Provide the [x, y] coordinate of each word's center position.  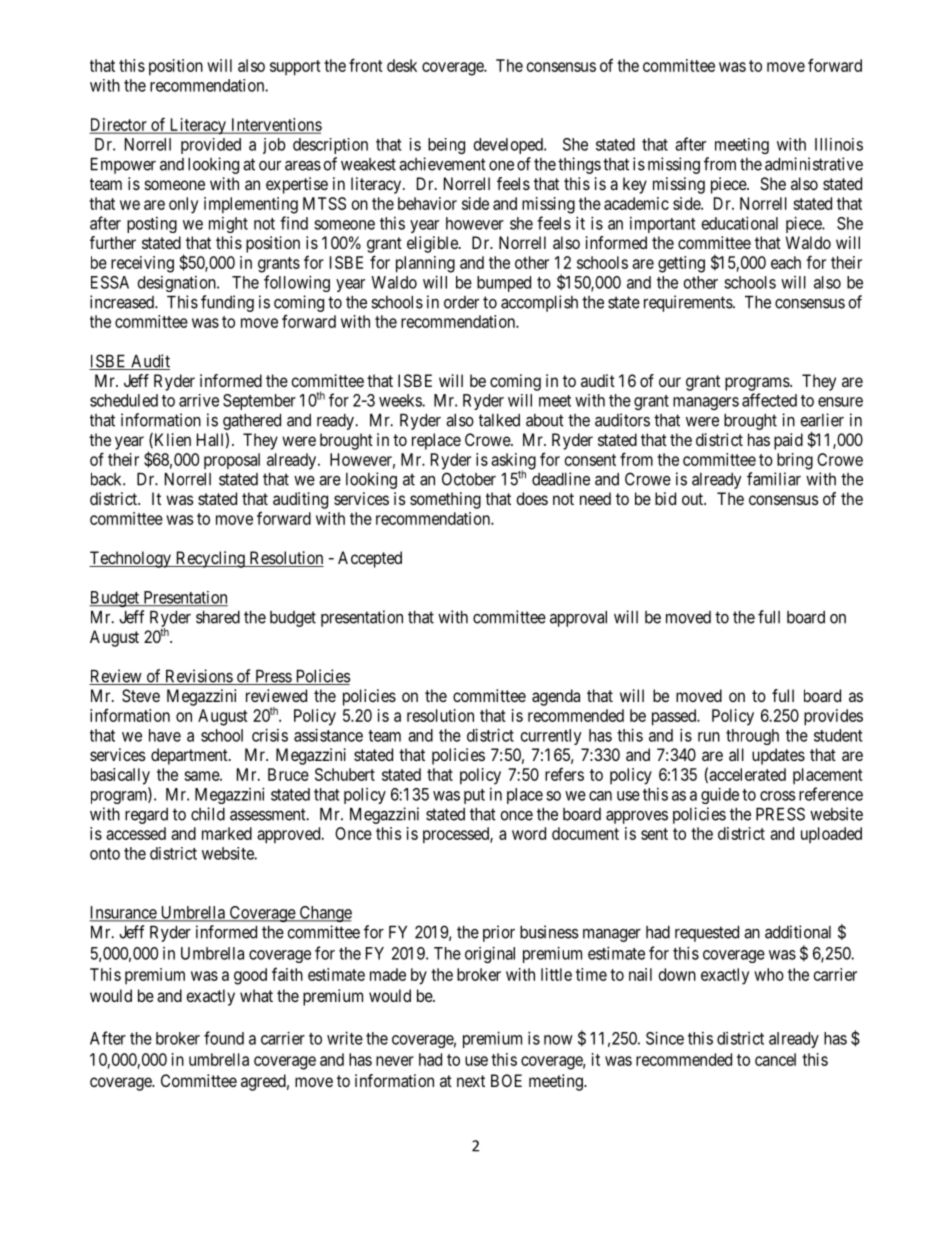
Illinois [839, 144]
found [224, 1038]
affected [769, 400]
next [471, 1081]
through [752, 737]
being [446, 146]
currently [551, 737]
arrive [199, 400]
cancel [775, 1059]
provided [211, 146]
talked [499, 420]
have [165, 735]
